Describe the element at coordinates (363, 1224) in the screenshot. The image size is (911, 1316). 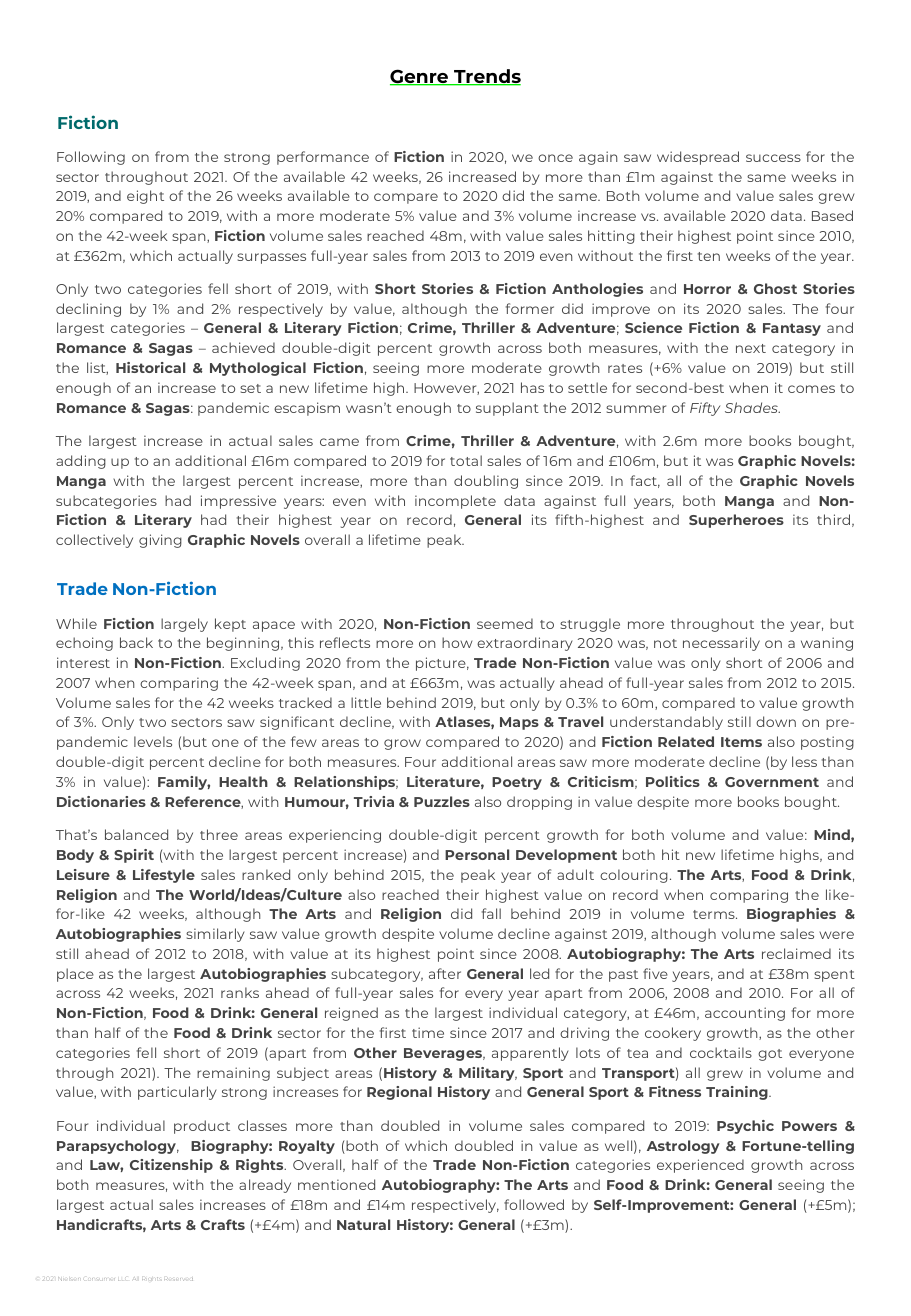
I see `Natural` at that location.
